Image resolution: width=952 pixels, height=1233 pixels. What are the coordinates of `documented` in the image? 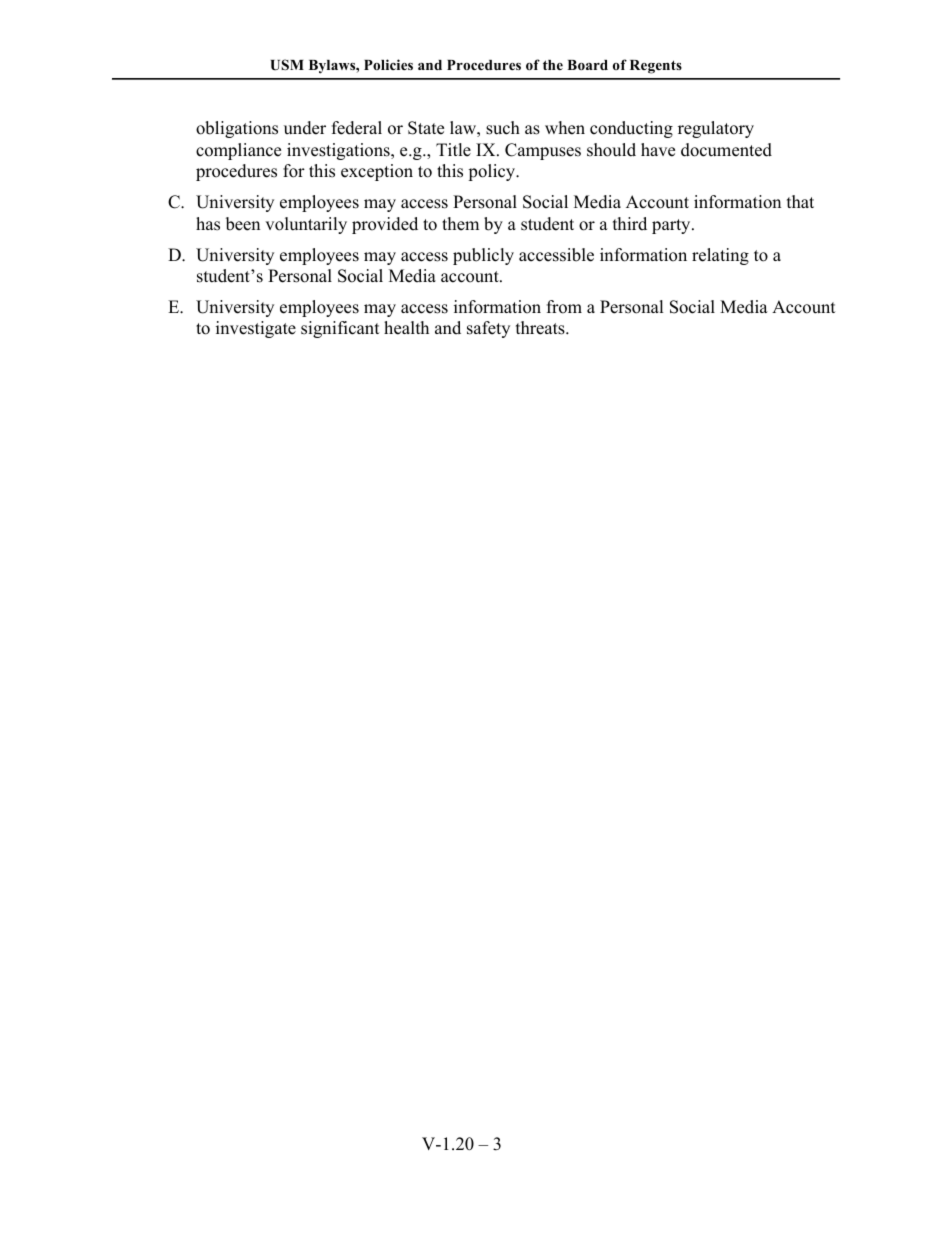 It's located at (726, 150).
